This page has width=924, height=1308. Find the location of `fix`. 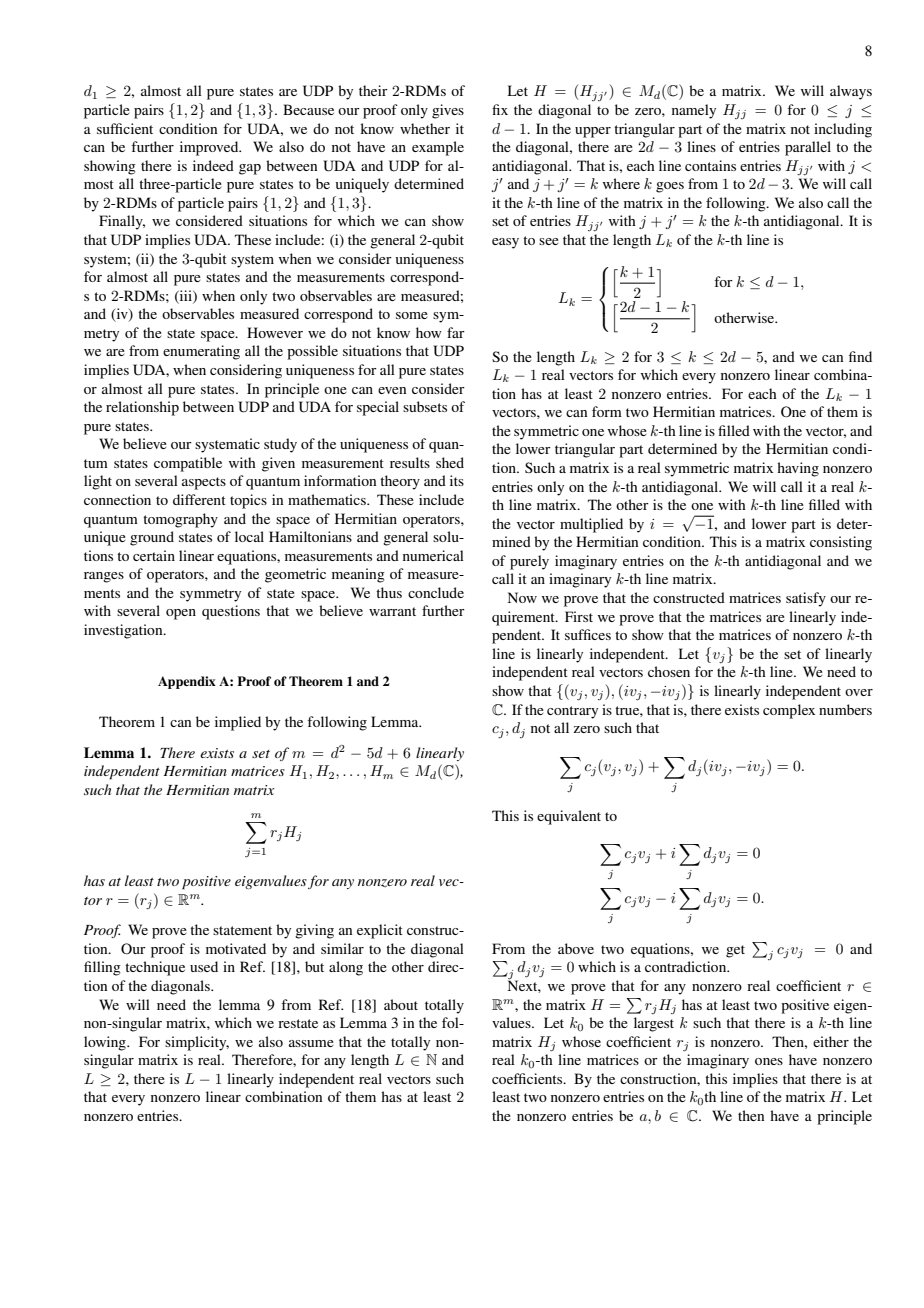

fix is located at coordinates (500, 109).
